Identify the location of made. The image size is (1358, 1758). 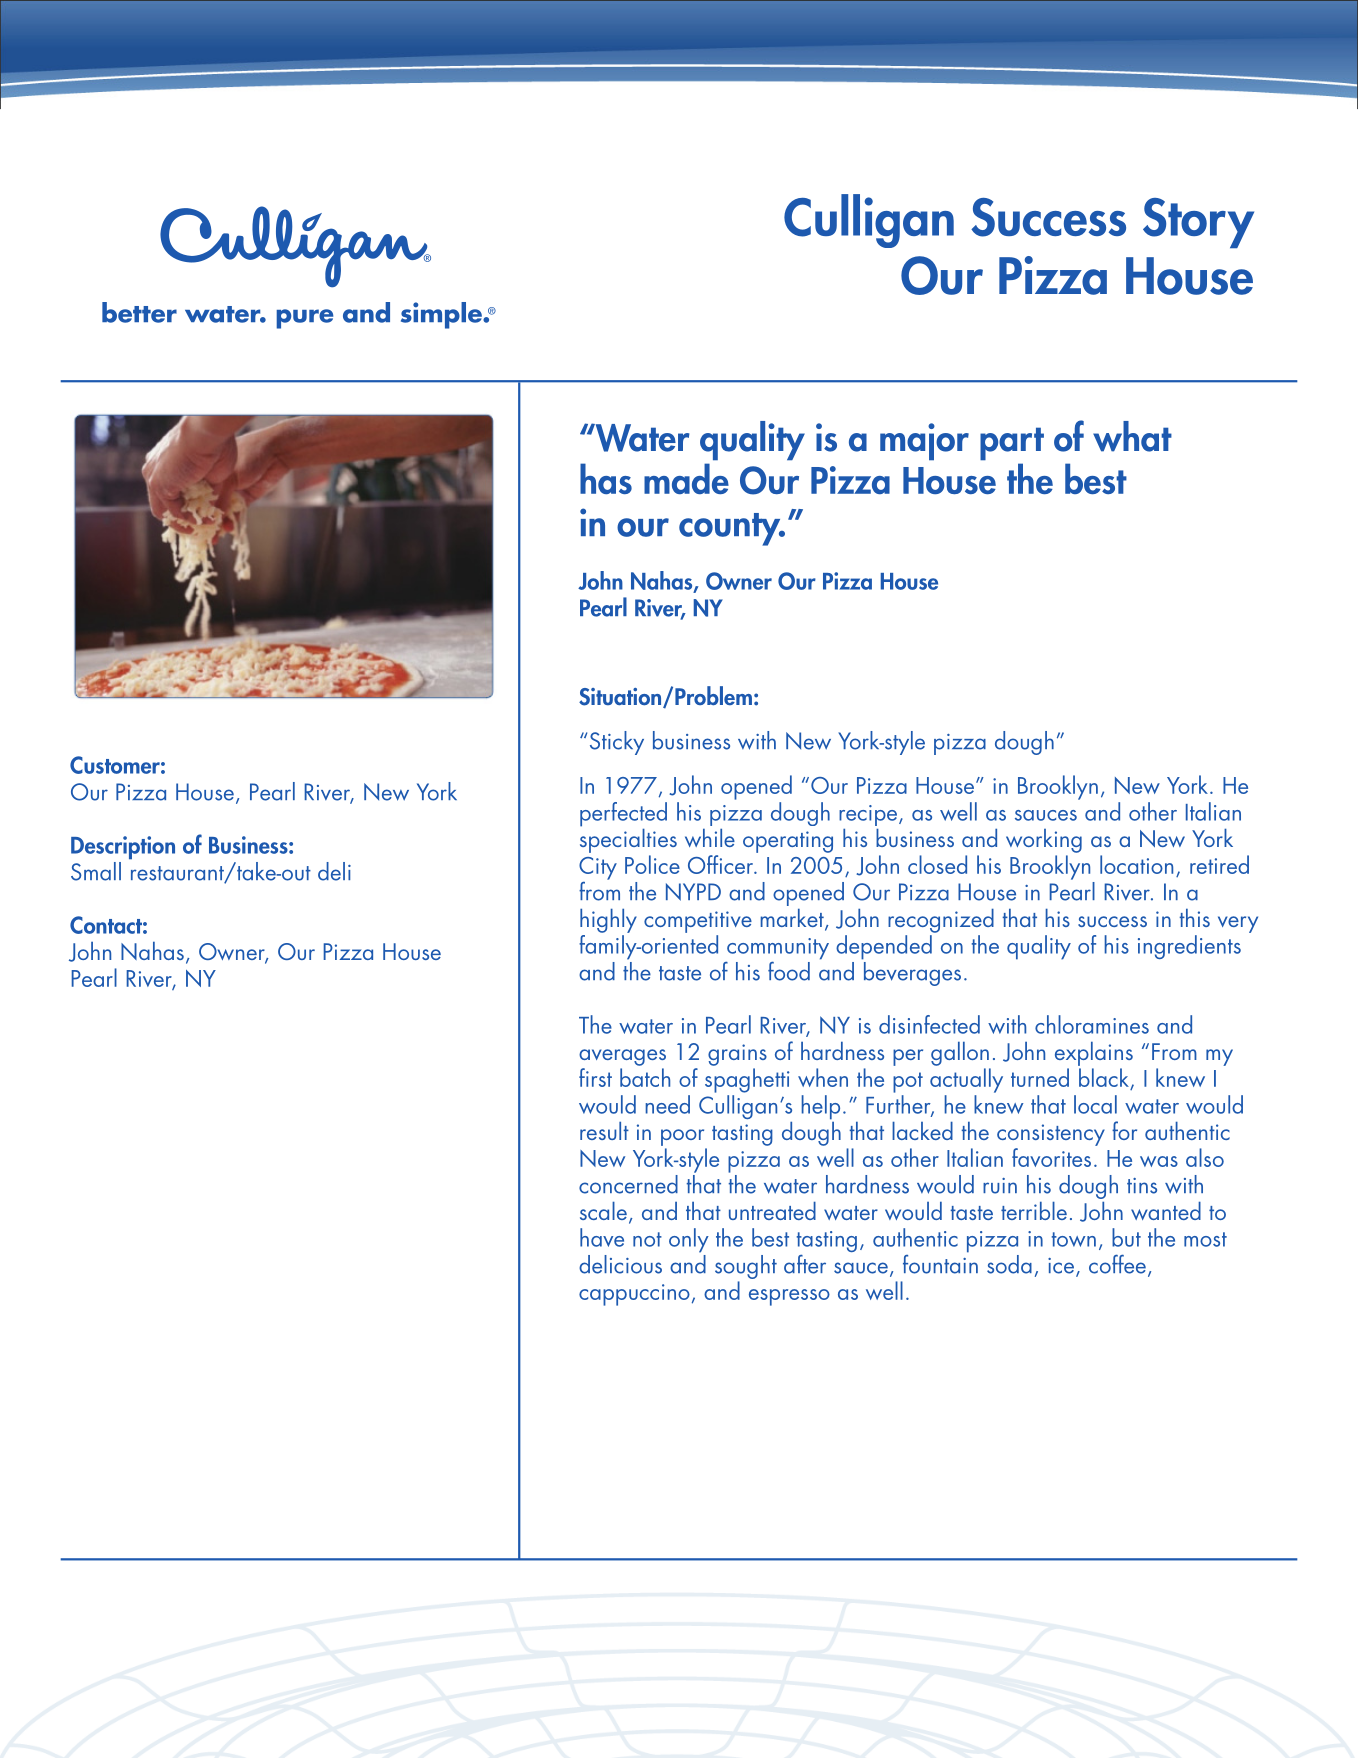
(686, 478).
